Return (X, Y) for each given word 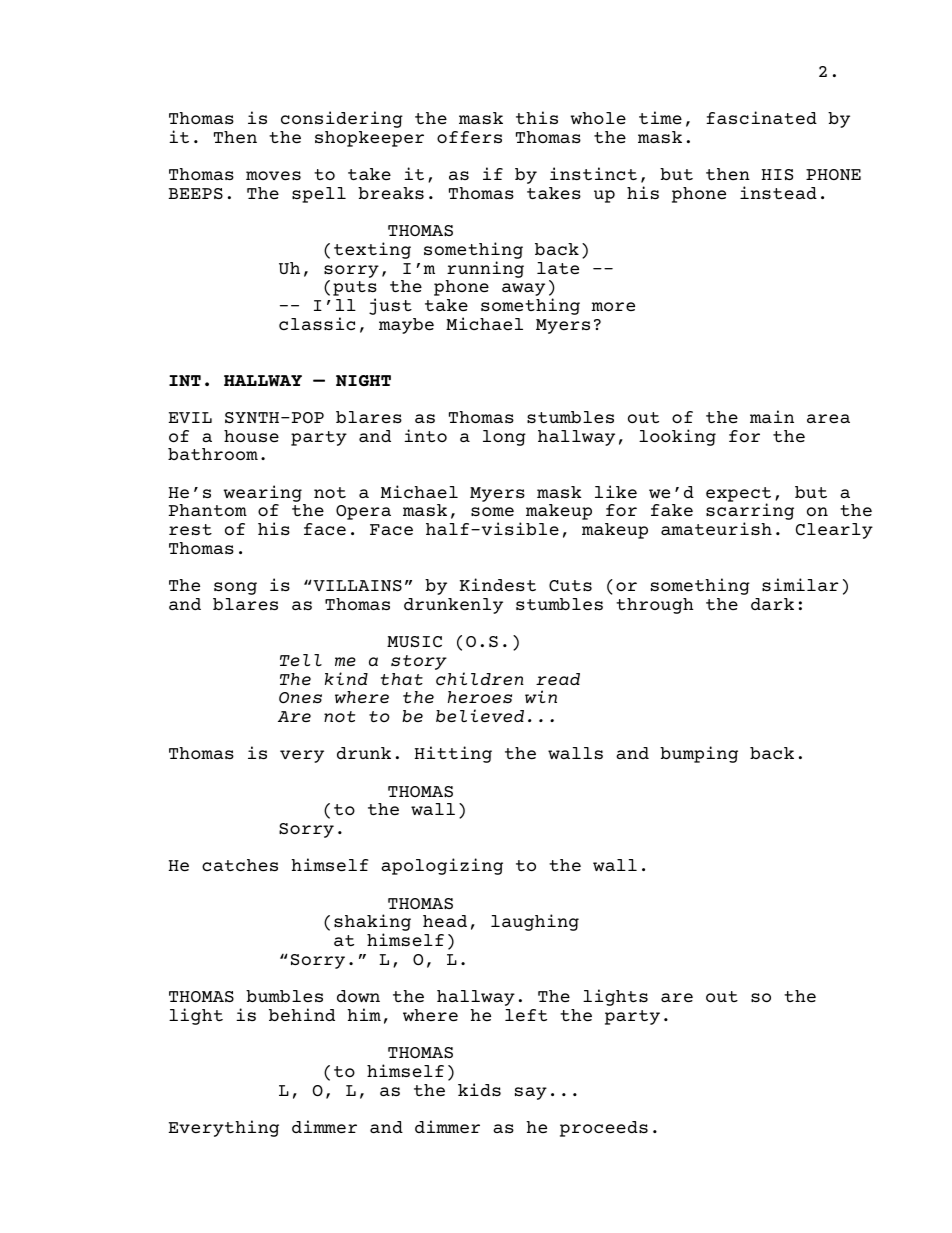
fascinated (761, 117)
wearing (262, 493)
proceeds (604, 1129)
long (504, 438)
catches (240, 865)
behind (302, 1014)
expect (738, 495)
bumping (699, 754)
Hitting (453, 754)
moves (273, 175)
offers (469, 137)
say (531, 1093)
